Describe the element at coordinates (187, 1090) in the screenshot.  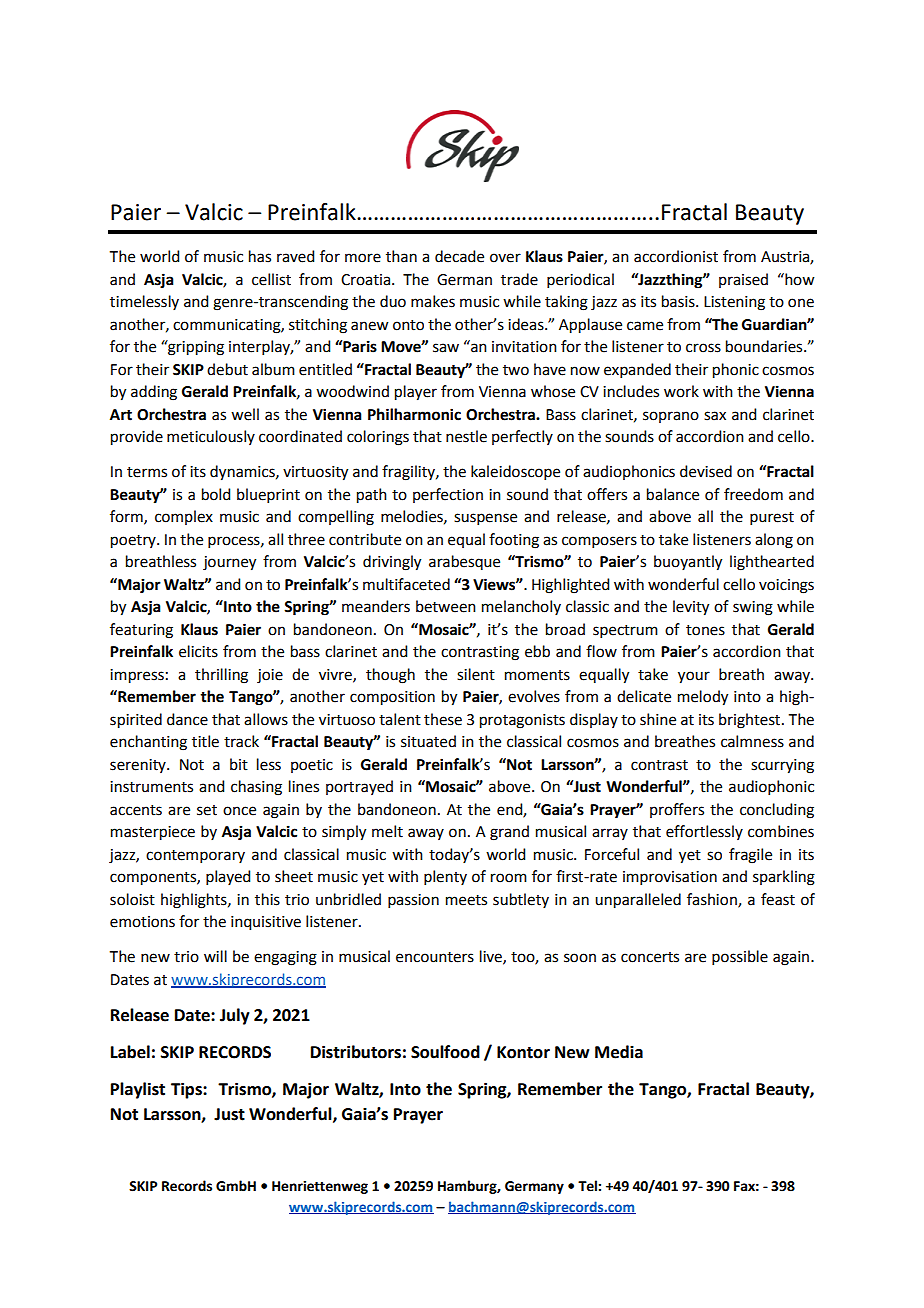
I see `Tips` at that location.
